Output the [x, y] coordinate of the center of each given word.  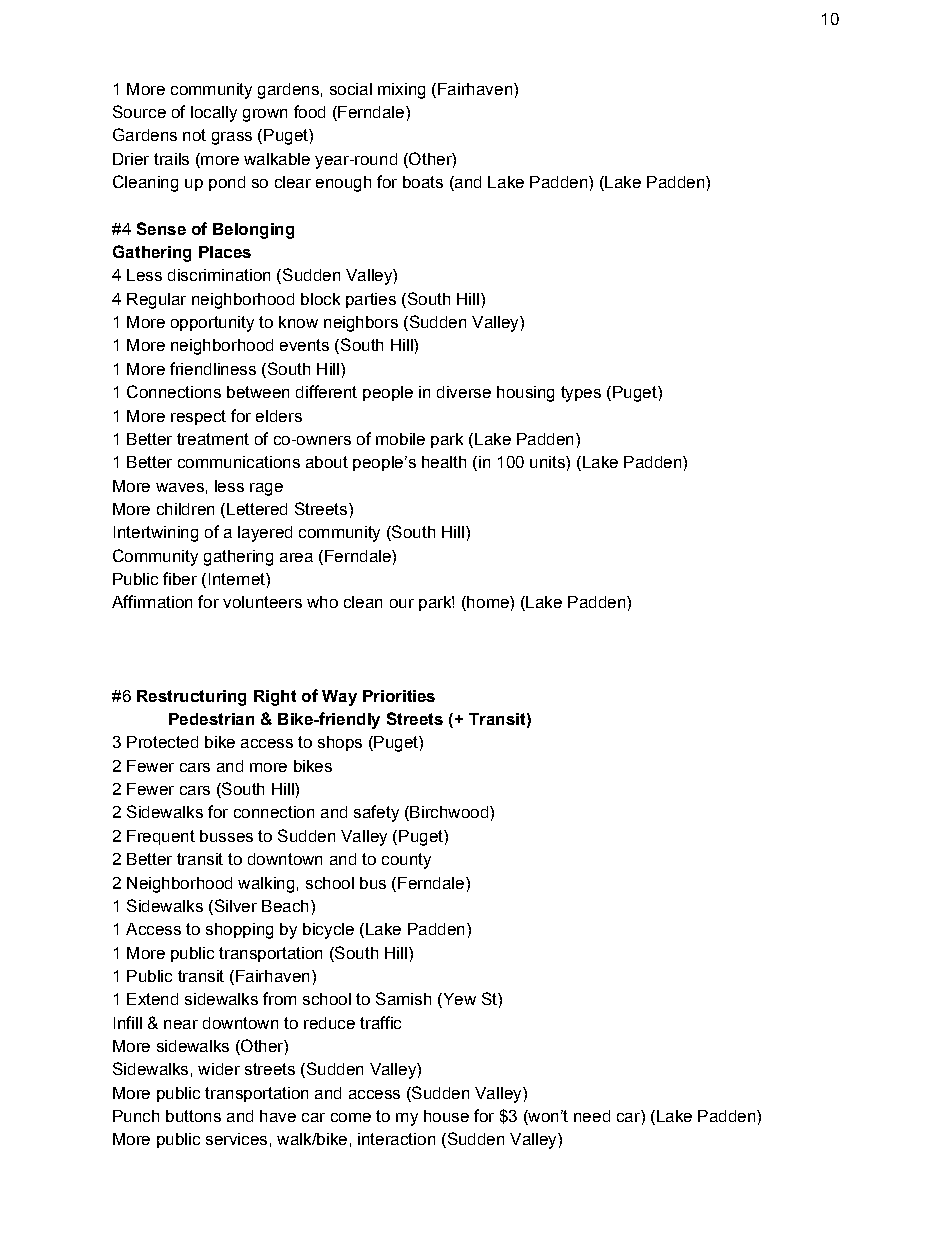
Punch [136, 1116]
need [592, 1116]
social [351, 89]
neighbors [361, 324]
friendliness [213, 368]
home [488, 603]
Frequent [161, 837]
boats [423, 182]
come [351, 1117]
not [194, 135]
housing [525, 394]
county [406, 861]
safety [376, 813]
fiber [180, 578]
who [322, 602]
